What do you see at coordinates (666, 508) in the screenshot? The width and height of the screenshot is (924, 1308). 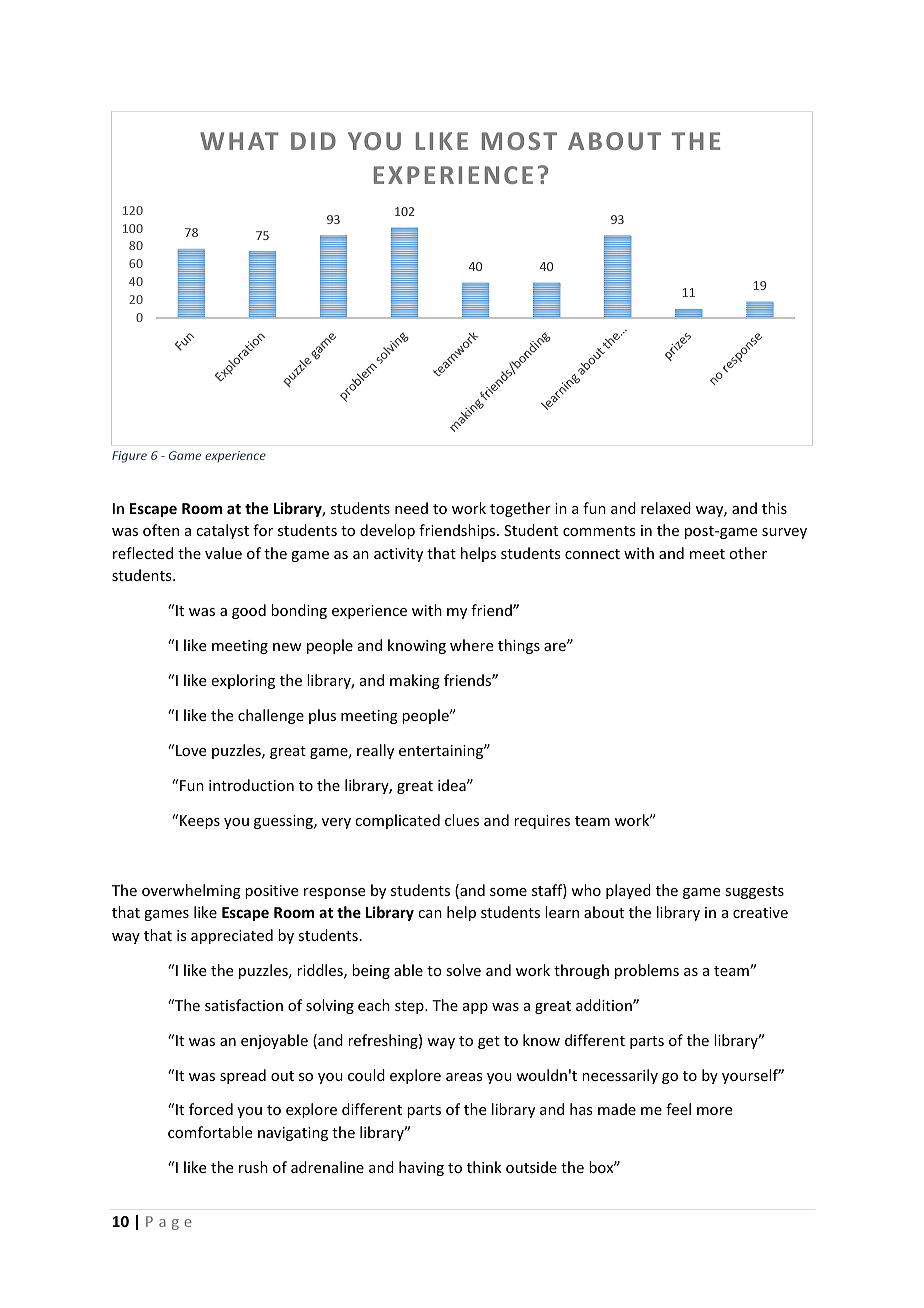 I see `relaxed` at bounding box center [666, 508].
